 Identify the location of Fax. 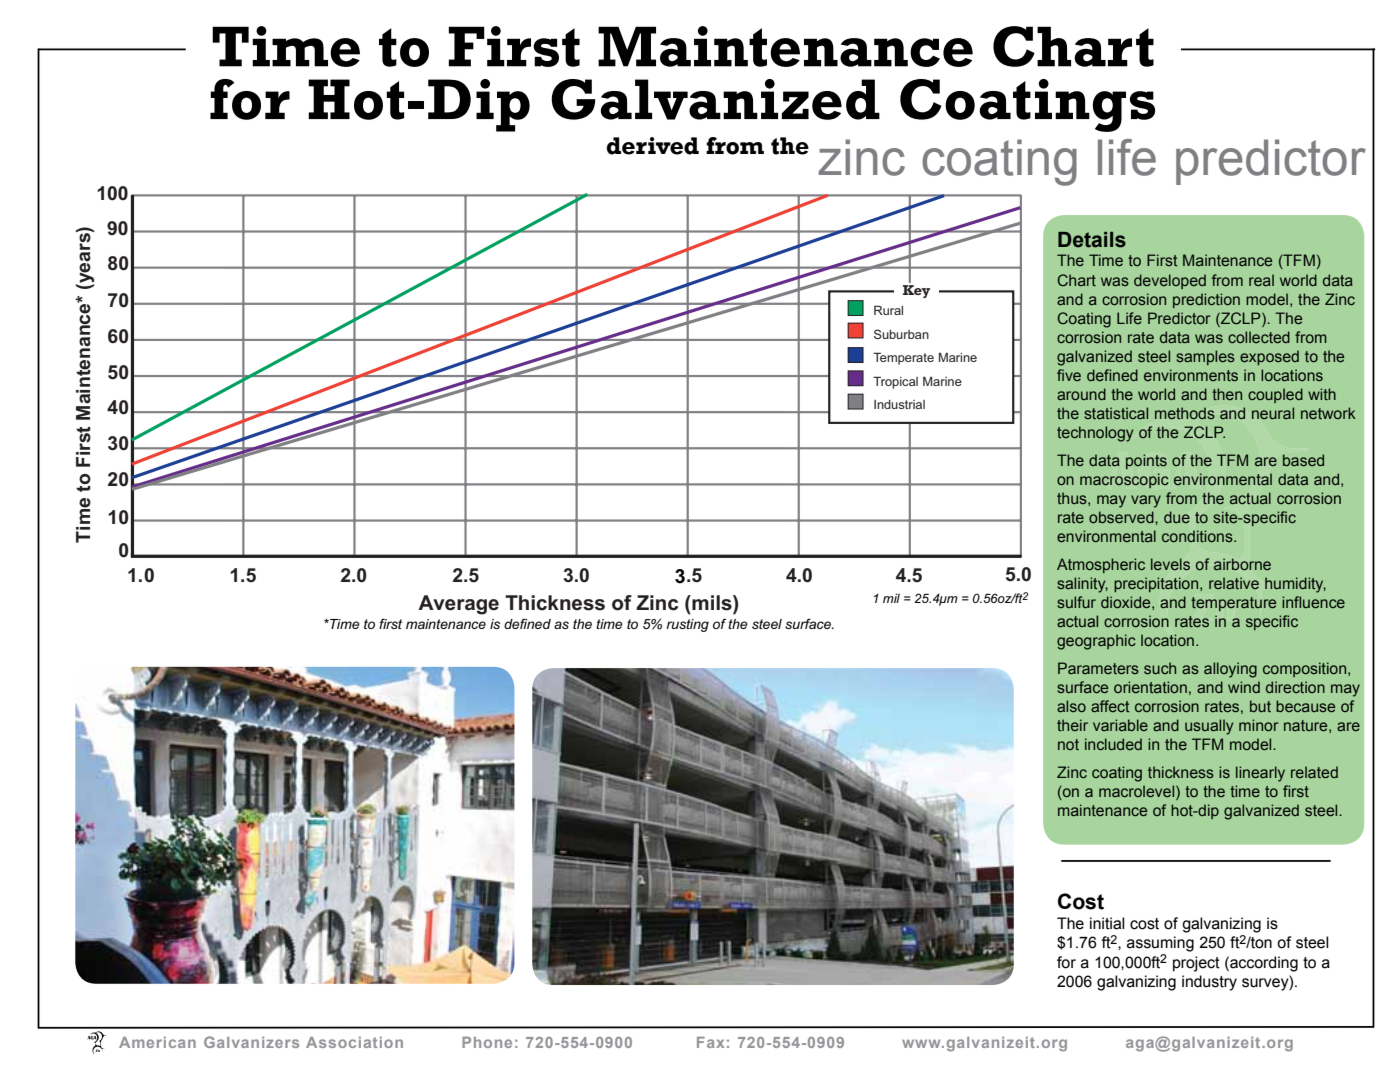
(710, 1042).
